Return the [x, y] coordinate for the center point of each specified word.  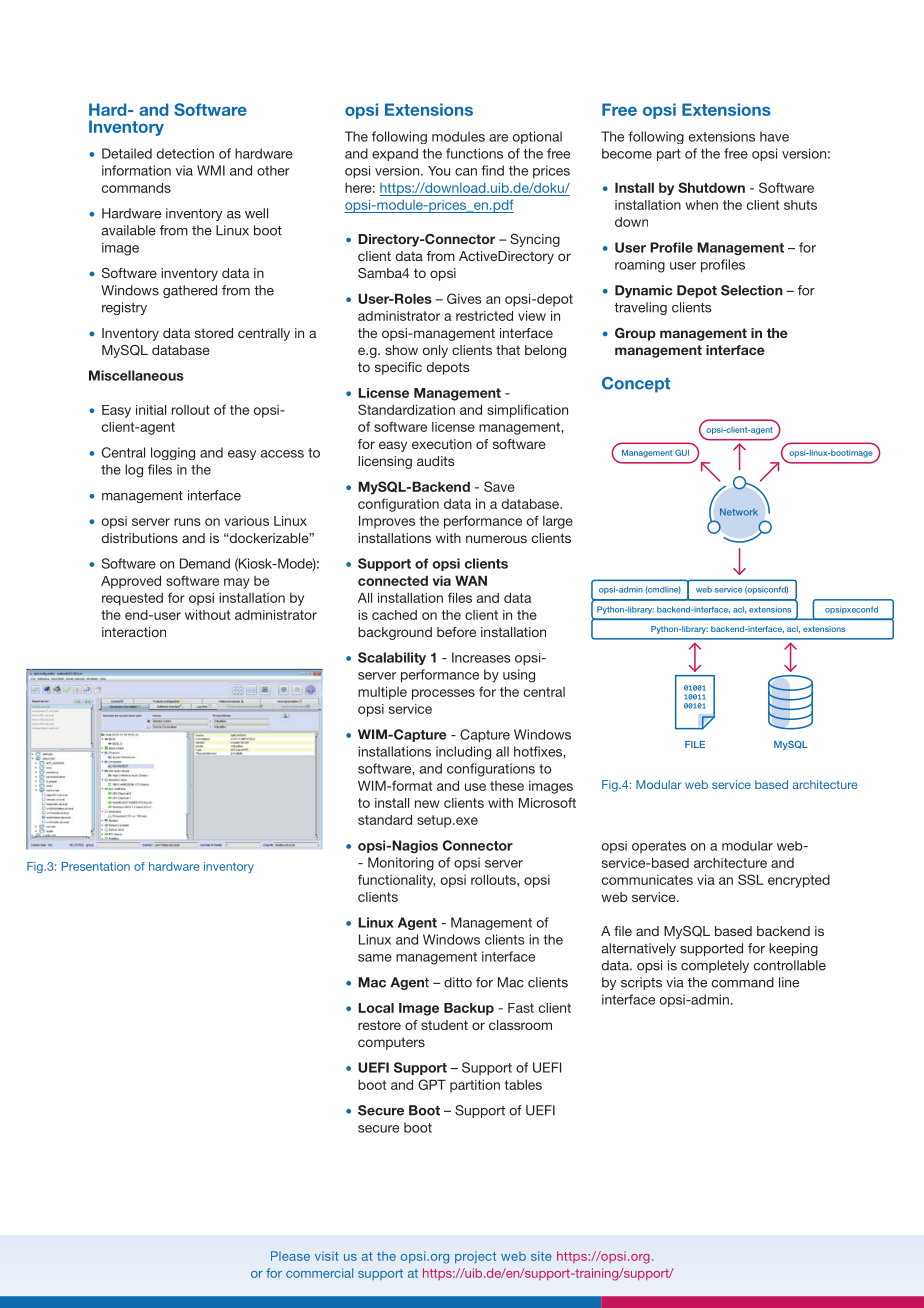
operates [659, 847]
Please [290, 1256]
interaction [134, 632]
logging [173, 453]
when [702, 205]
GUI [682, 452]
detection [185, 153]
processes [443, 694]
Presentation [96, 866]
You [439, 171]
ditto [458, 982]
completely [715, 966]
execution [442, 444]
